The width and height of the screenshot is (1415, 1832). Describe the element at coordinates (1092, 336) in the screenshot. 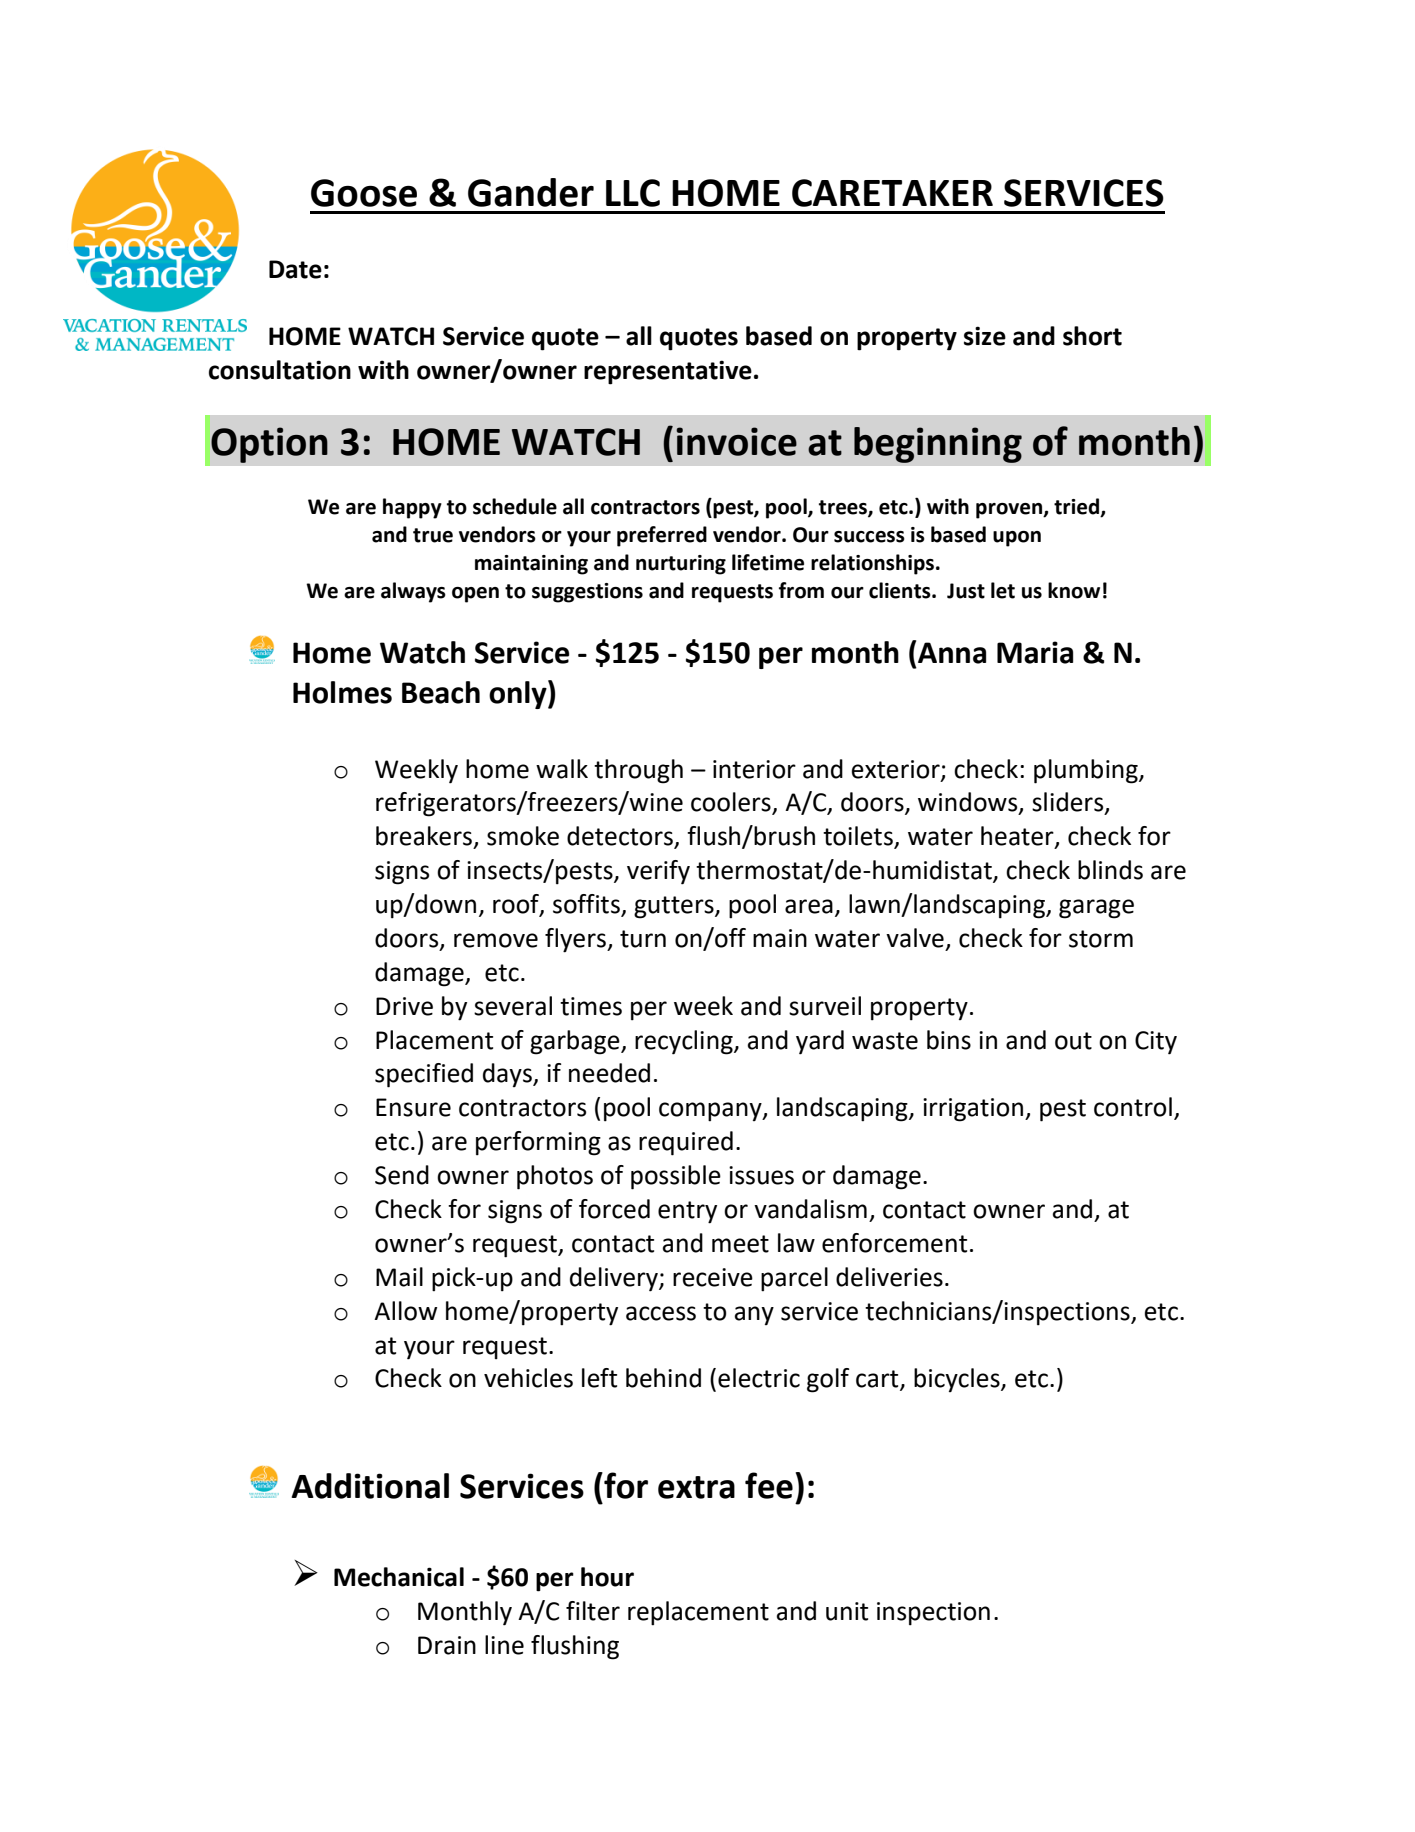

I see `short` at that location.
